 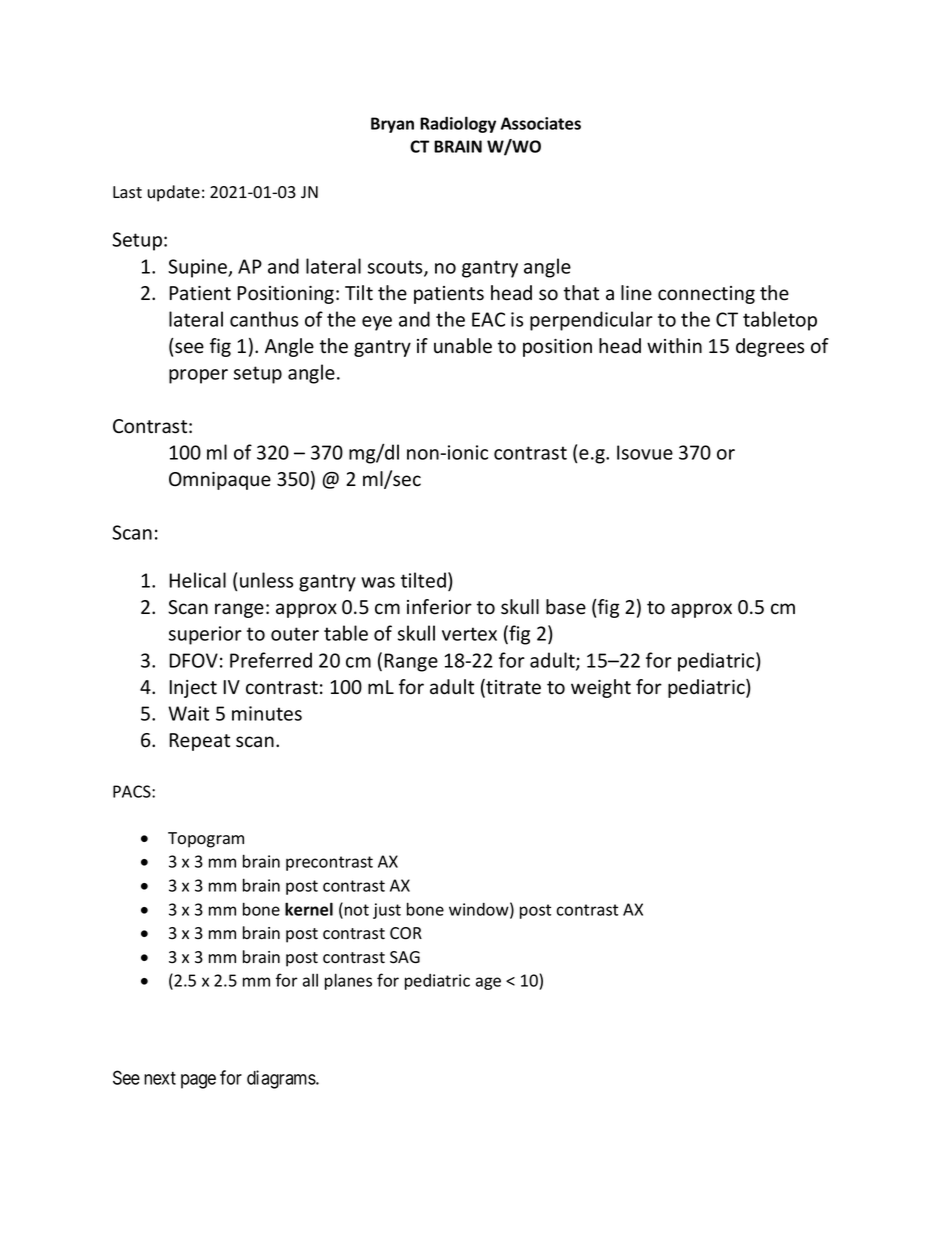 What do you see at coordinates (601, 688) in the screenshot?
I see `weight` at bounding box center [601, 688].
